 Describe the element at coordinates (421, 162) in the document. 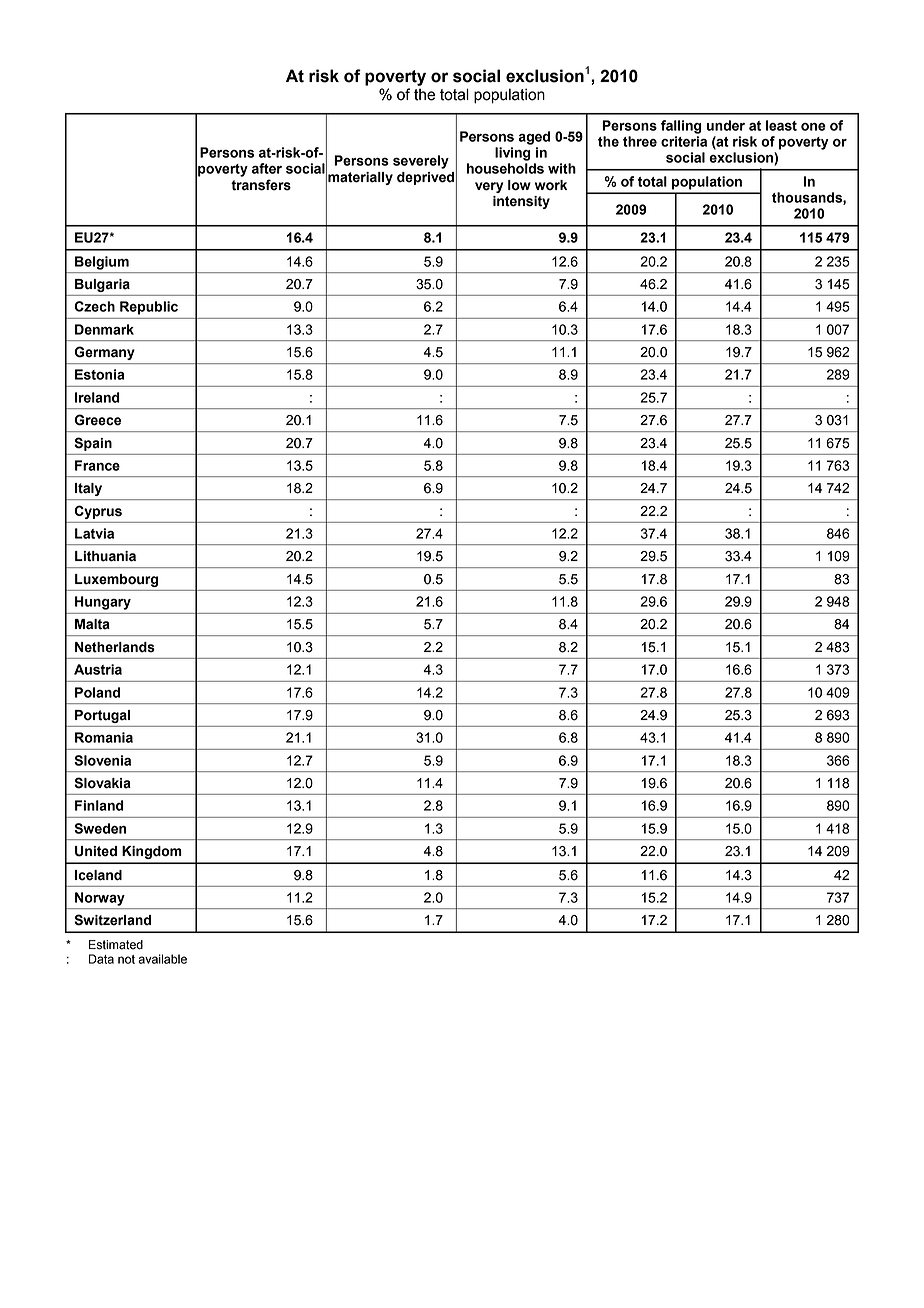

I see `severely` at that location.
